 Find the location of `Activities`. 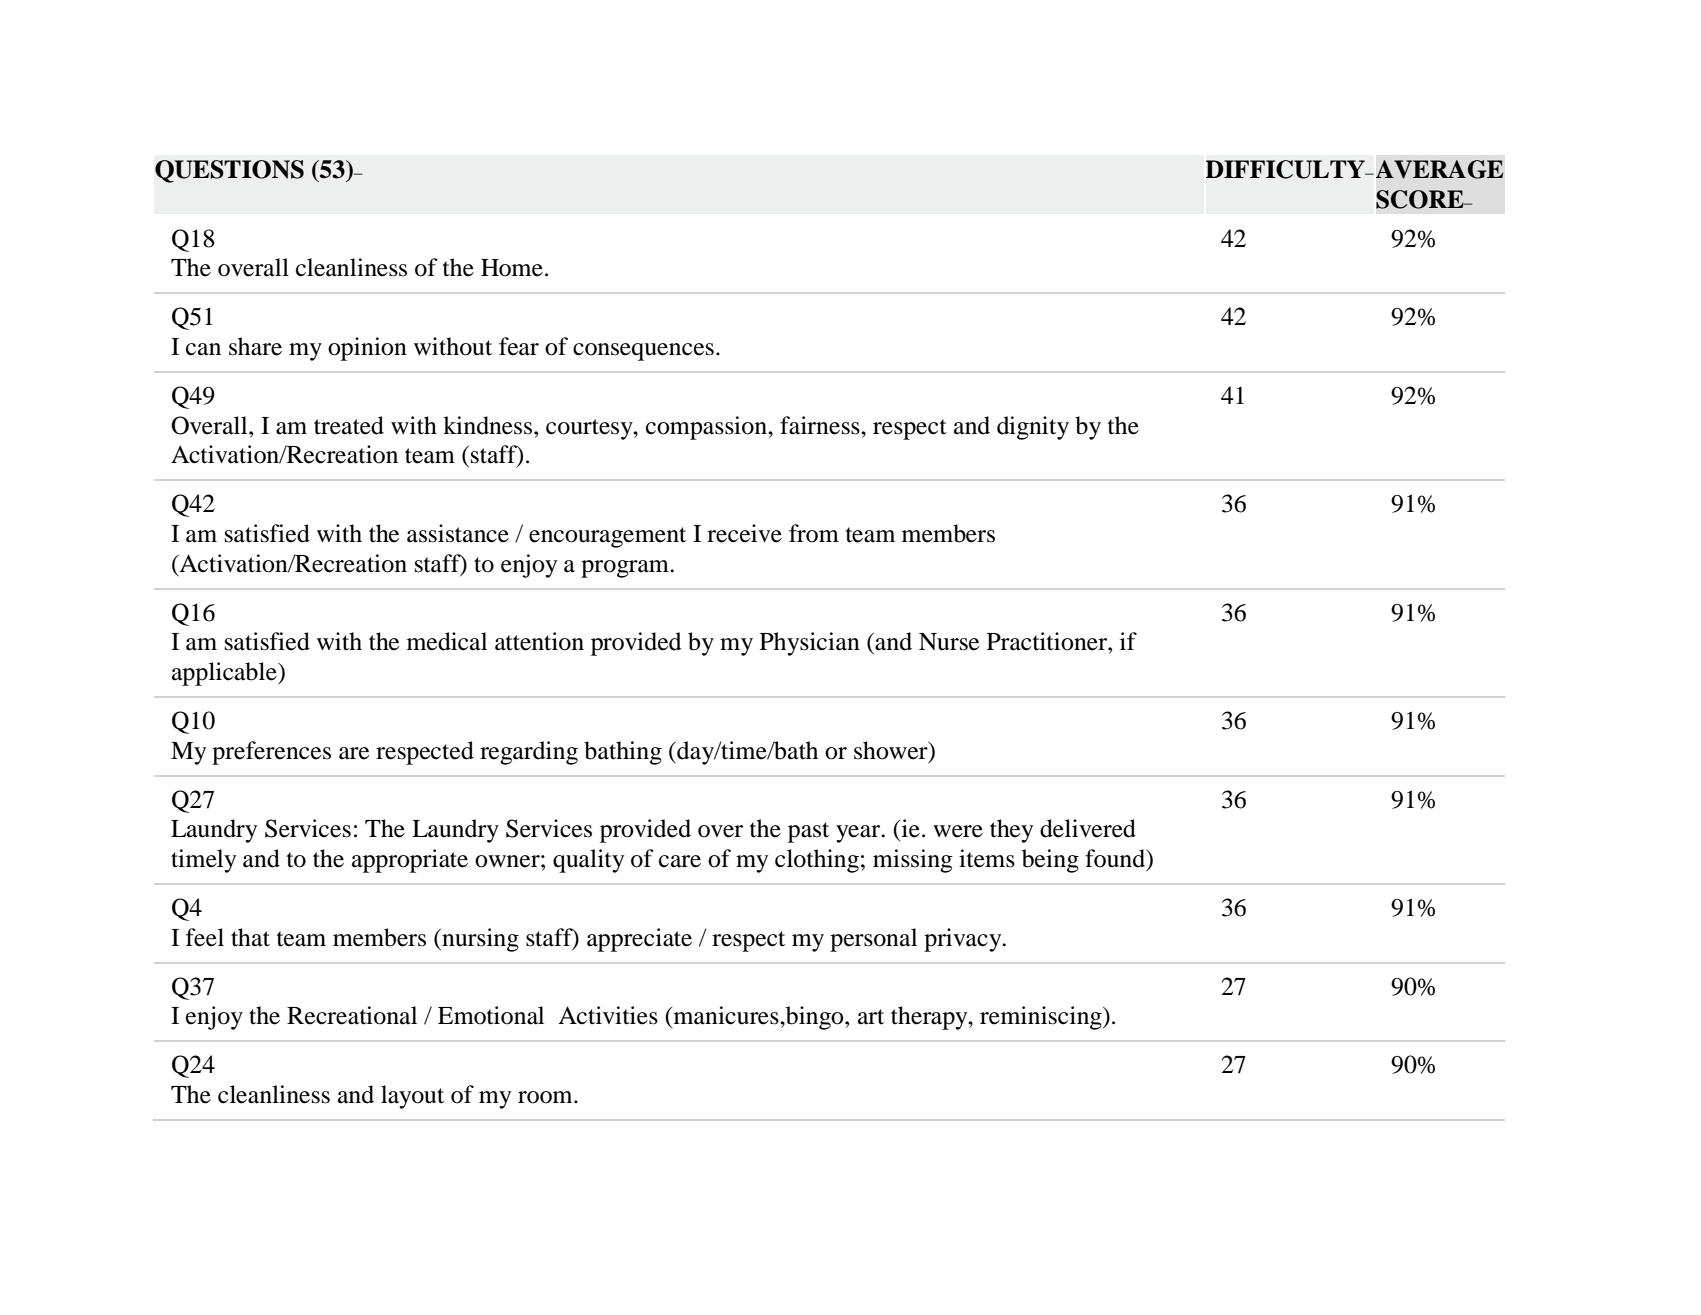

Activities is located at coordinates (608, 1015).
